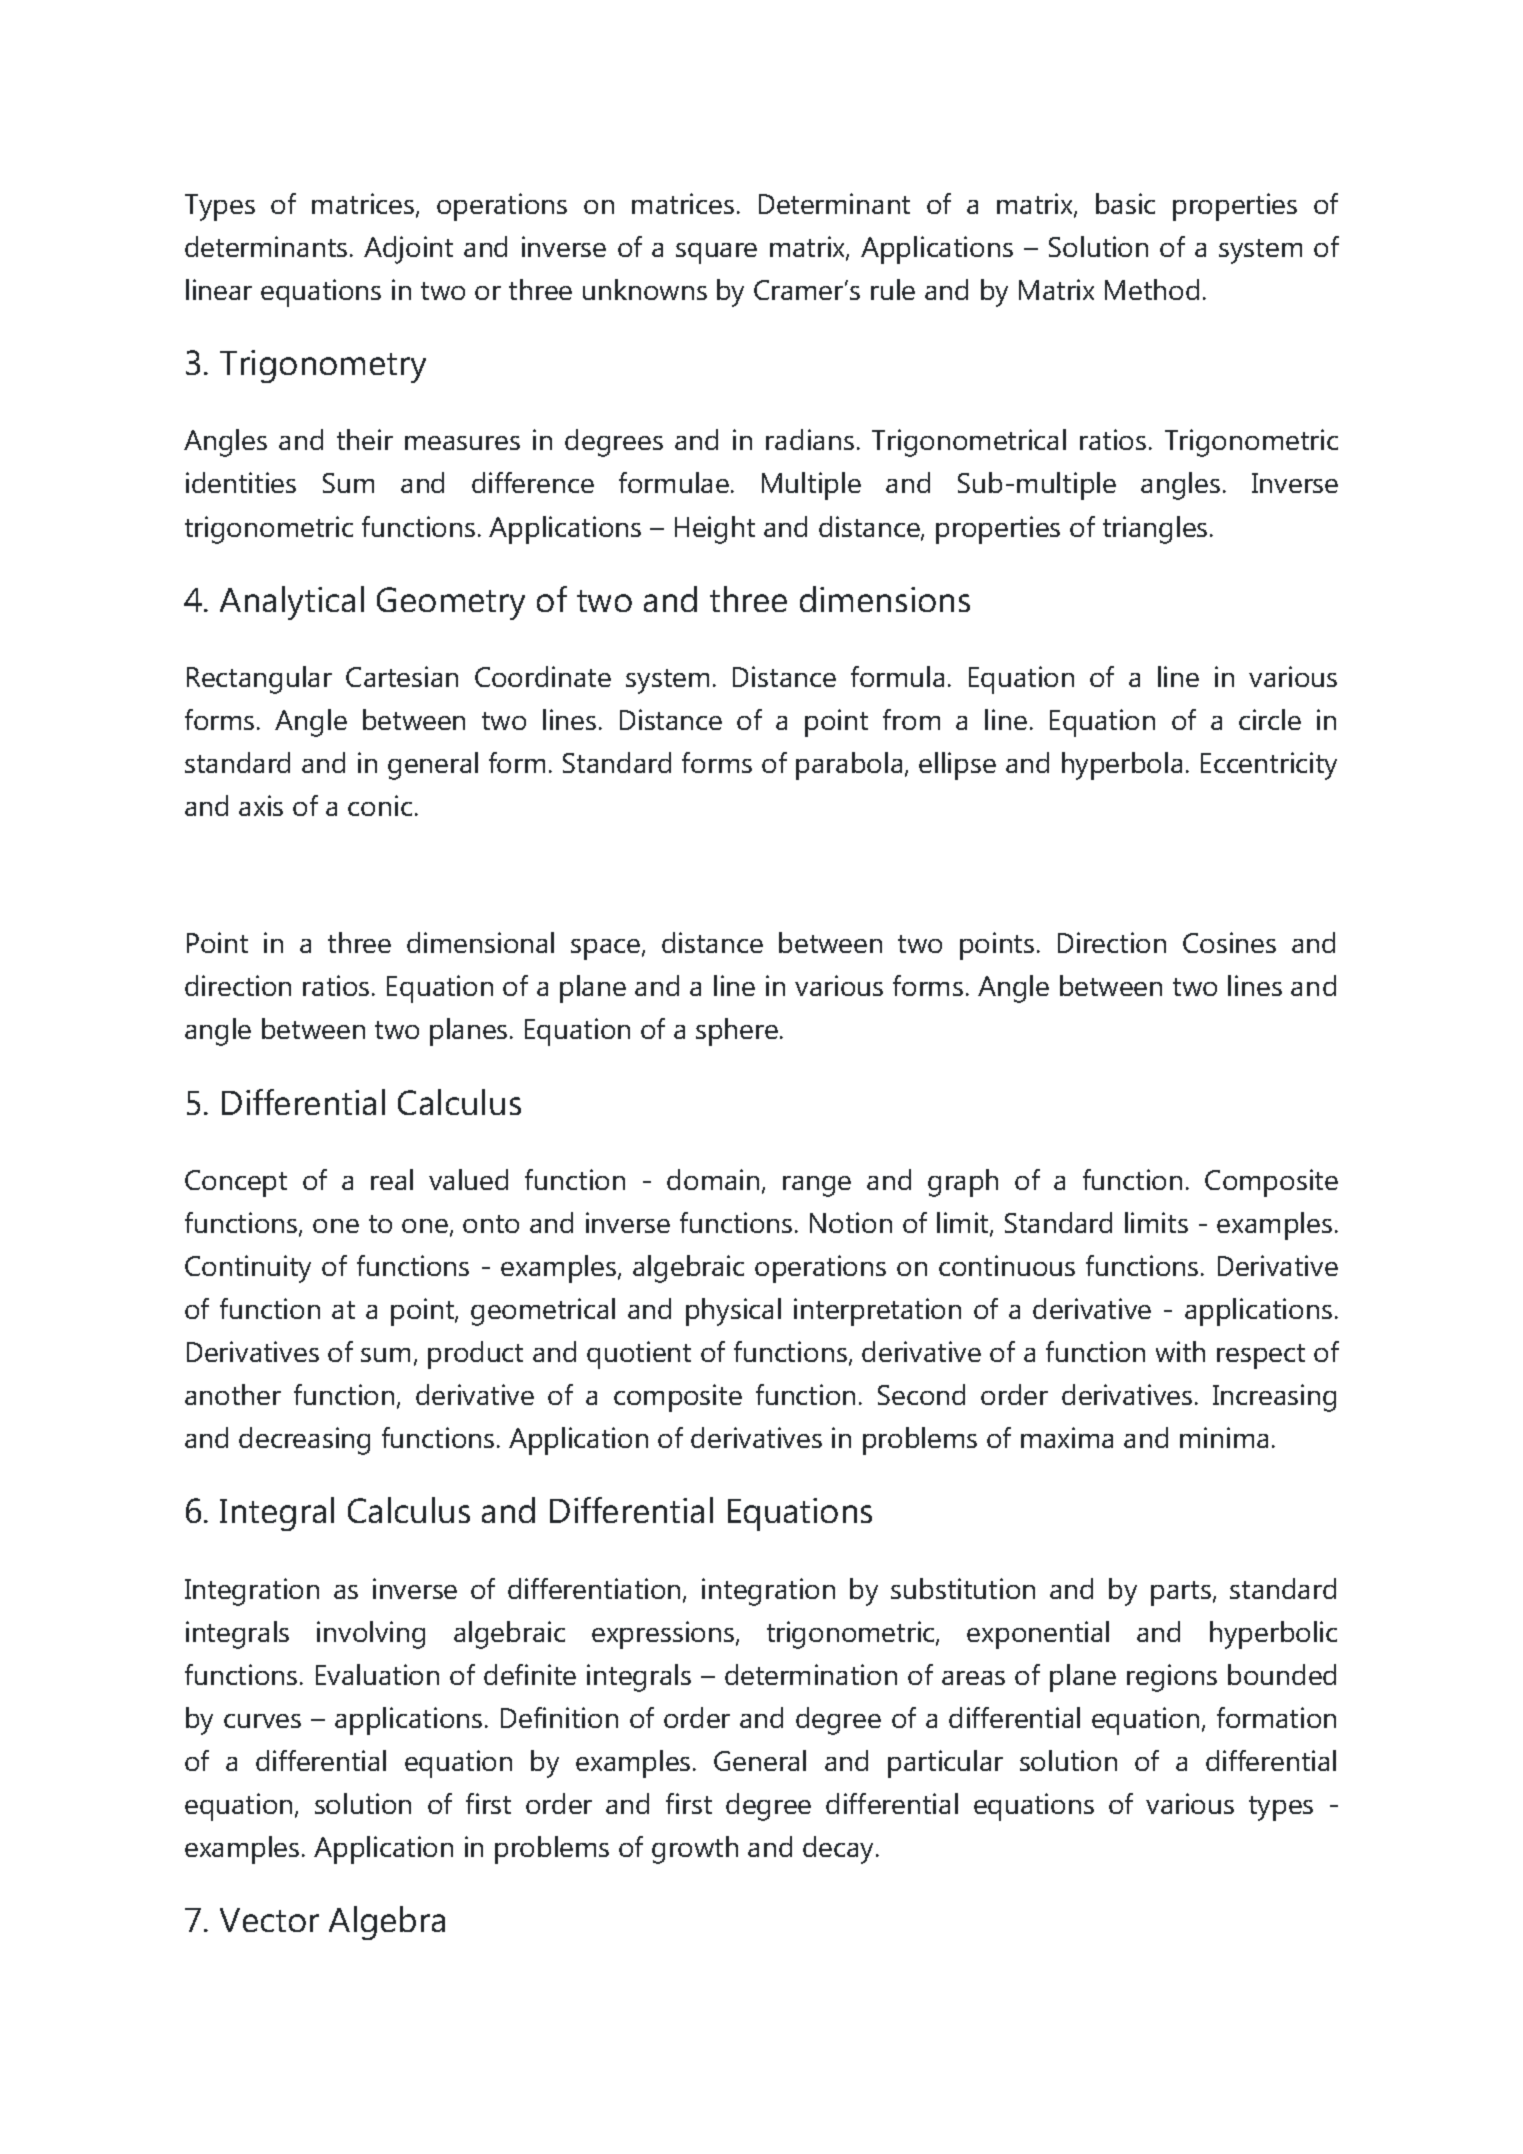 This screenshot has height=2154, width=1523. What do you see at coordinates (392, 1179) in the screenshot?
I see `real` at bounding box center [392, 1179].
